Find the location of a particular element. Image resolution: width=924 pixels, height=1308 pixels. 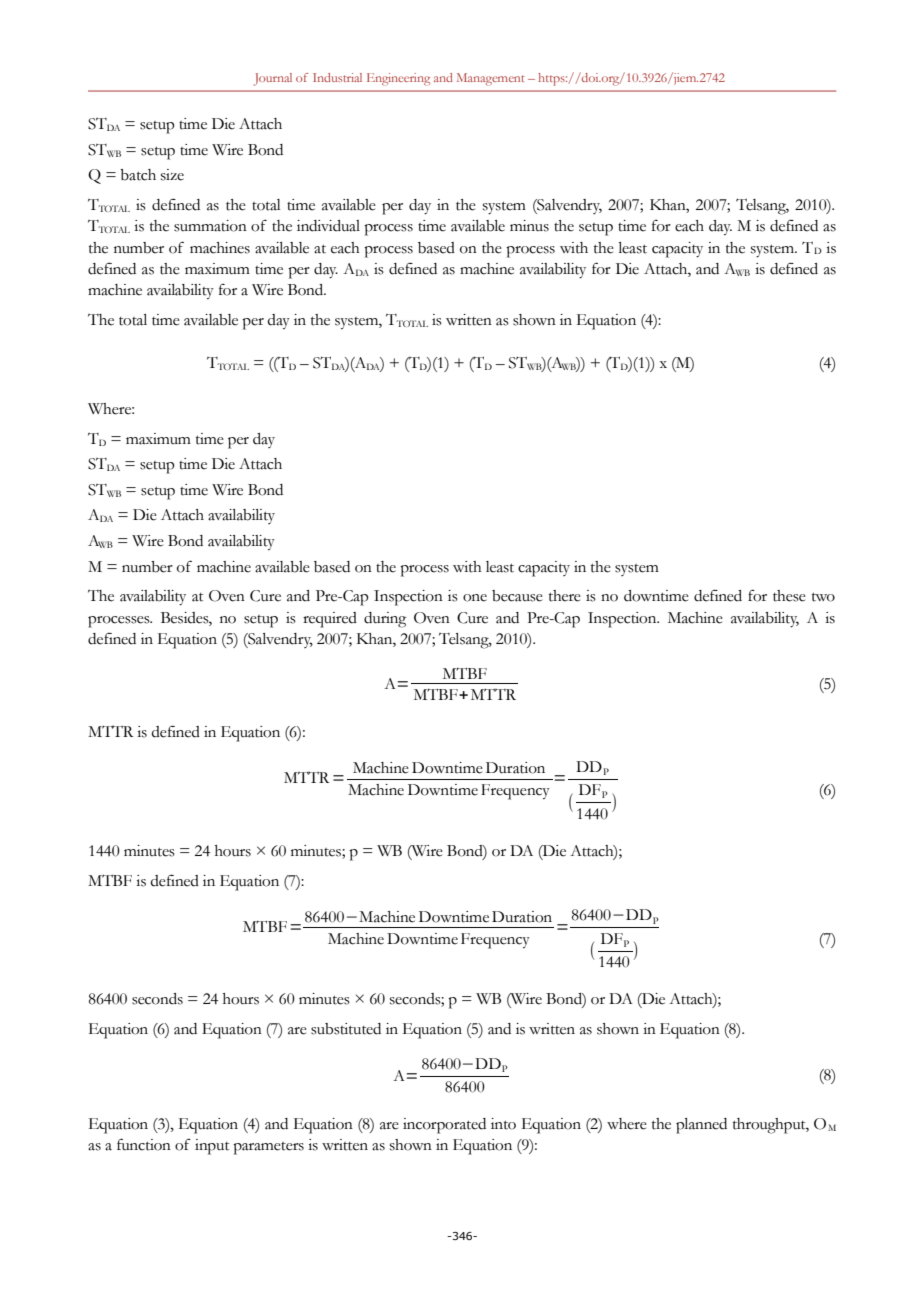

individual is located at coordinates (328, 226).
